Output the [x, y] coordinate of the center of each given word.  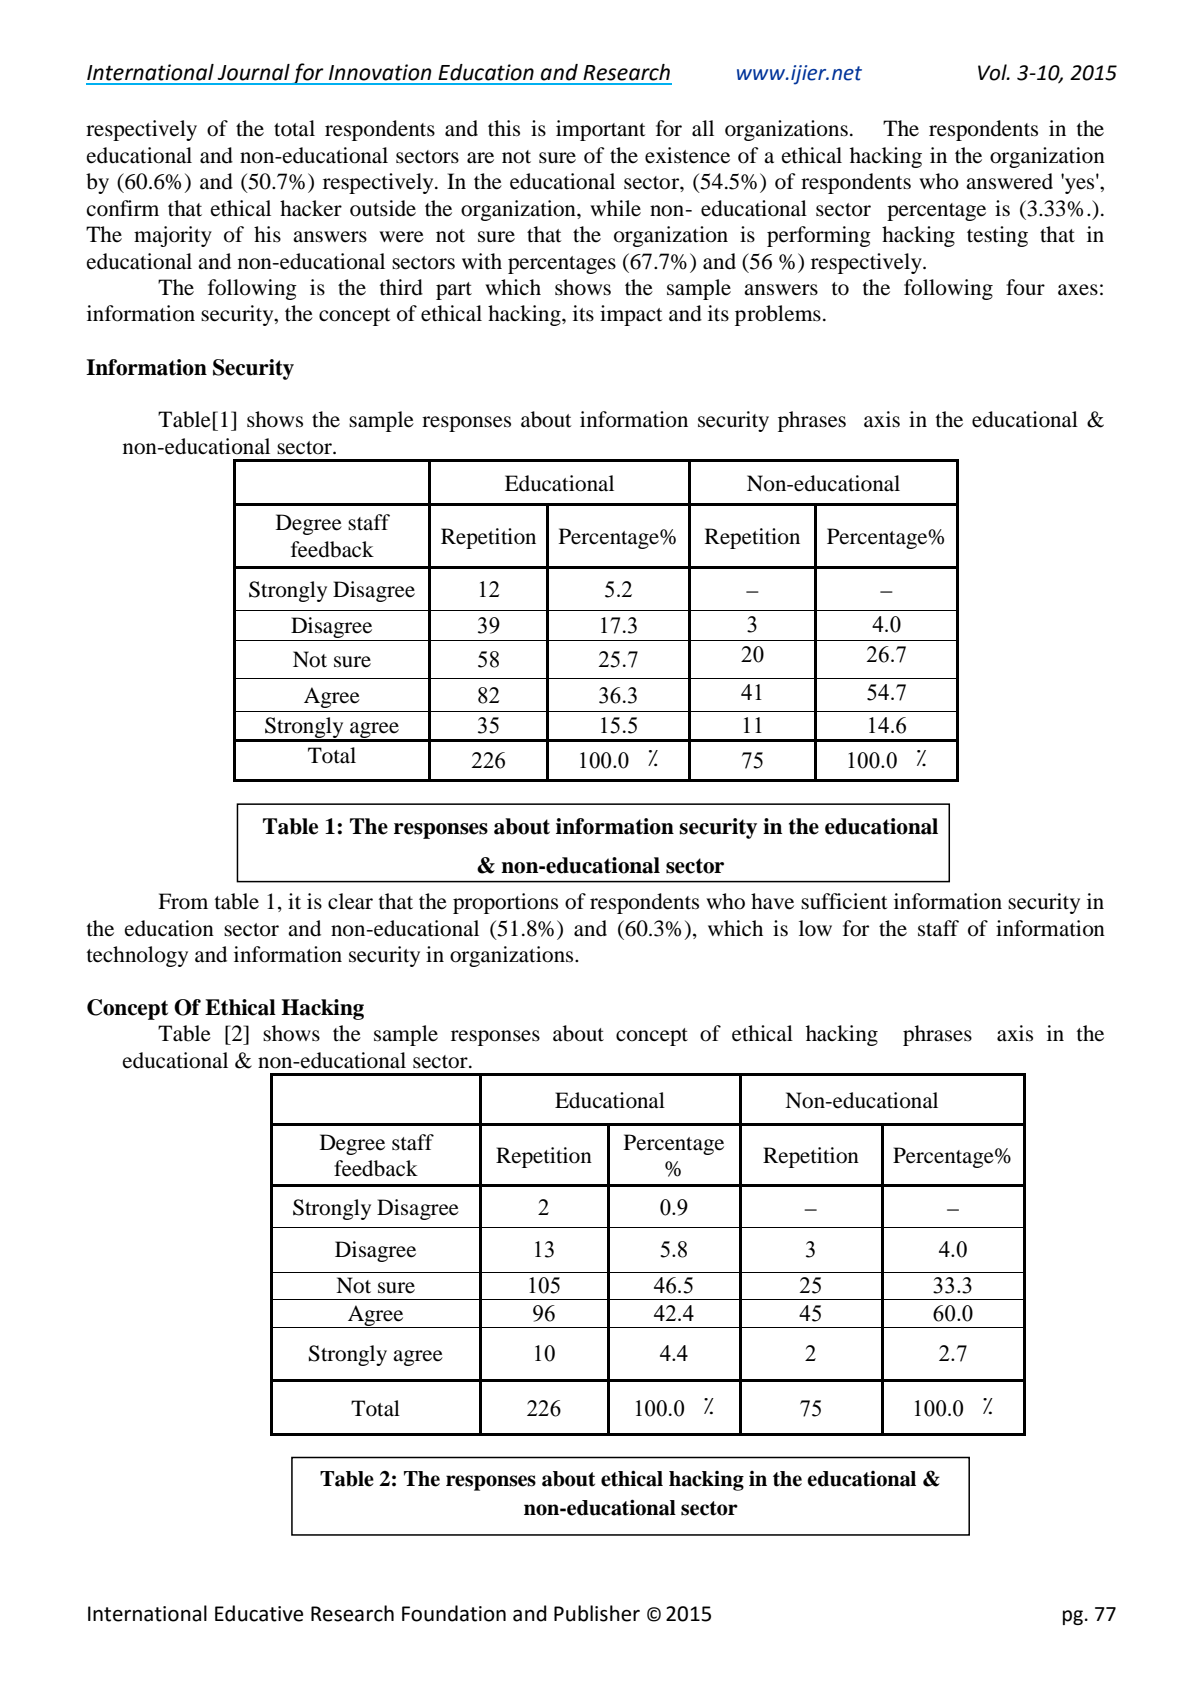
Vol [993, 72]
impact [631, 315]
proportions [505, 903]
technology [137, 956]
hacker [311, 208]
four [1025, 287]
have [772, 901]
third [401, 287]
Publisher [597, 1613]
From [183, 901]
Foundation [454, 1613]
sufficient [844, 901]
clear [350, 901]
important [601, 130]
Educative [259, 1613]
